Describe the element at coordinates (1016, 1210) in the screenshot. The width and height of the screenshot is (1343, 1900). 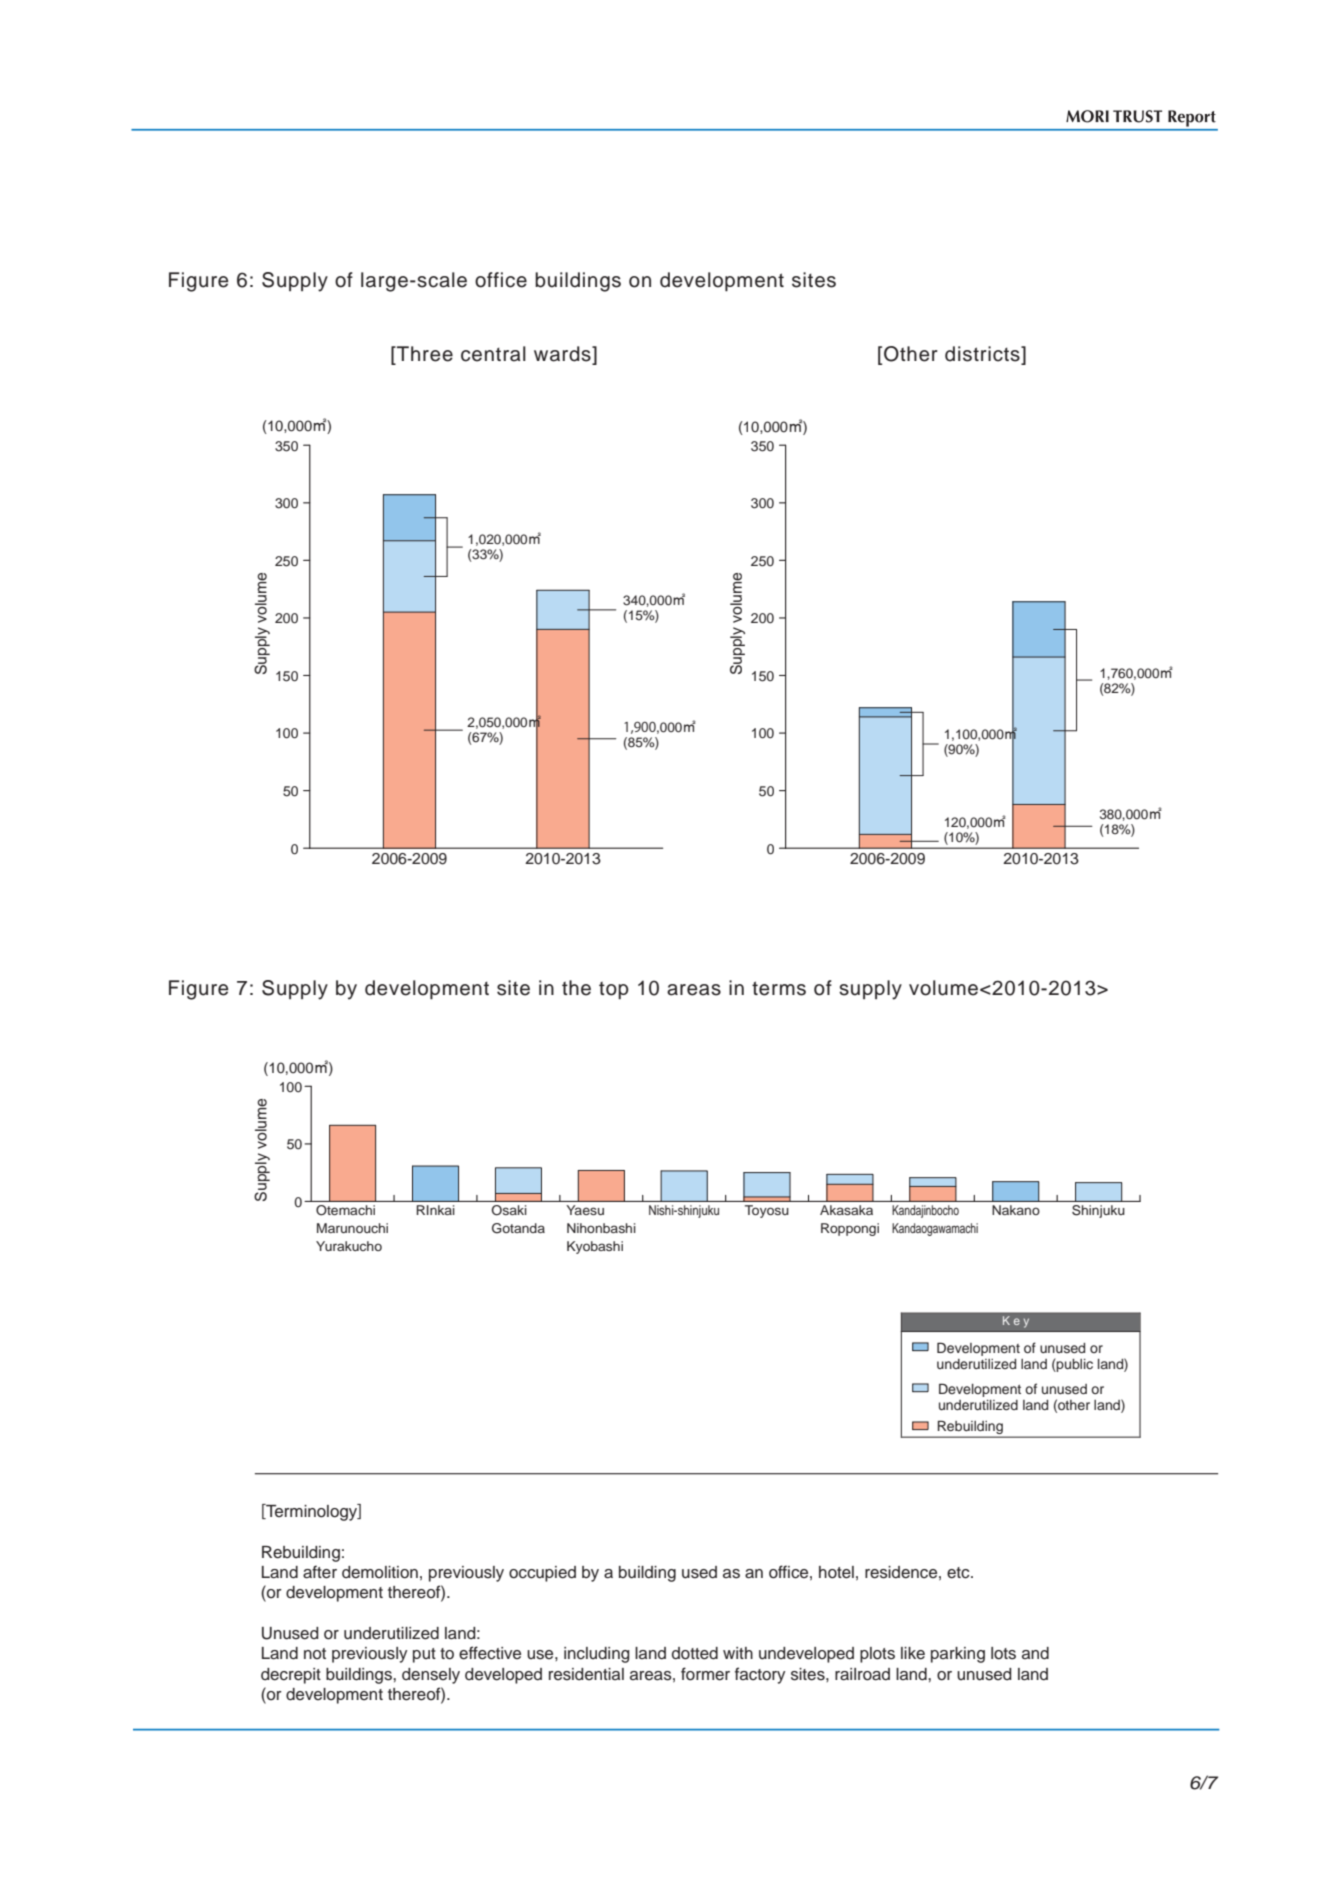
I see `Nakano` at that location.
